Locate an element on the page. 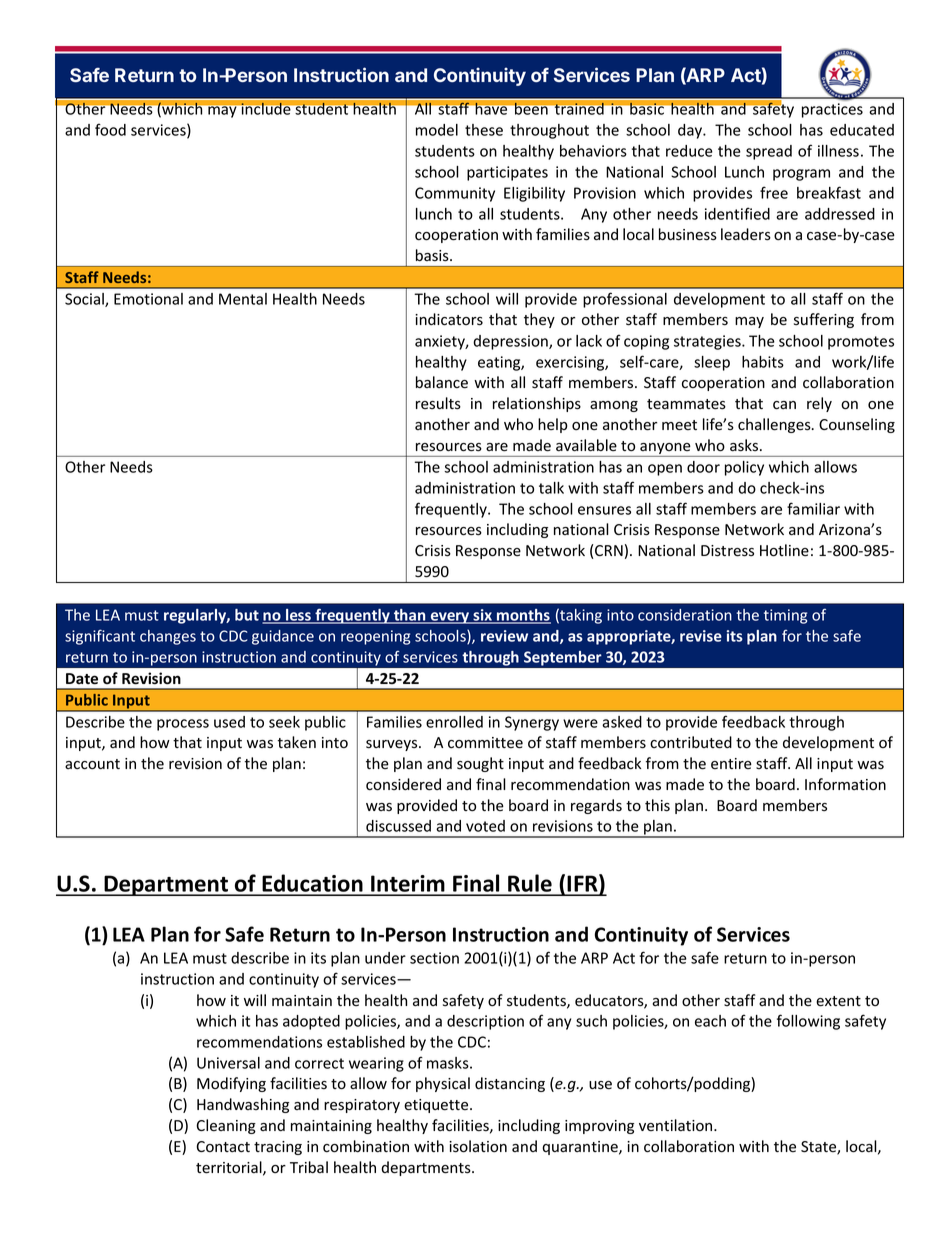 The height and width of the image is (1233, 952). these is located at coordinates (484, 130).
